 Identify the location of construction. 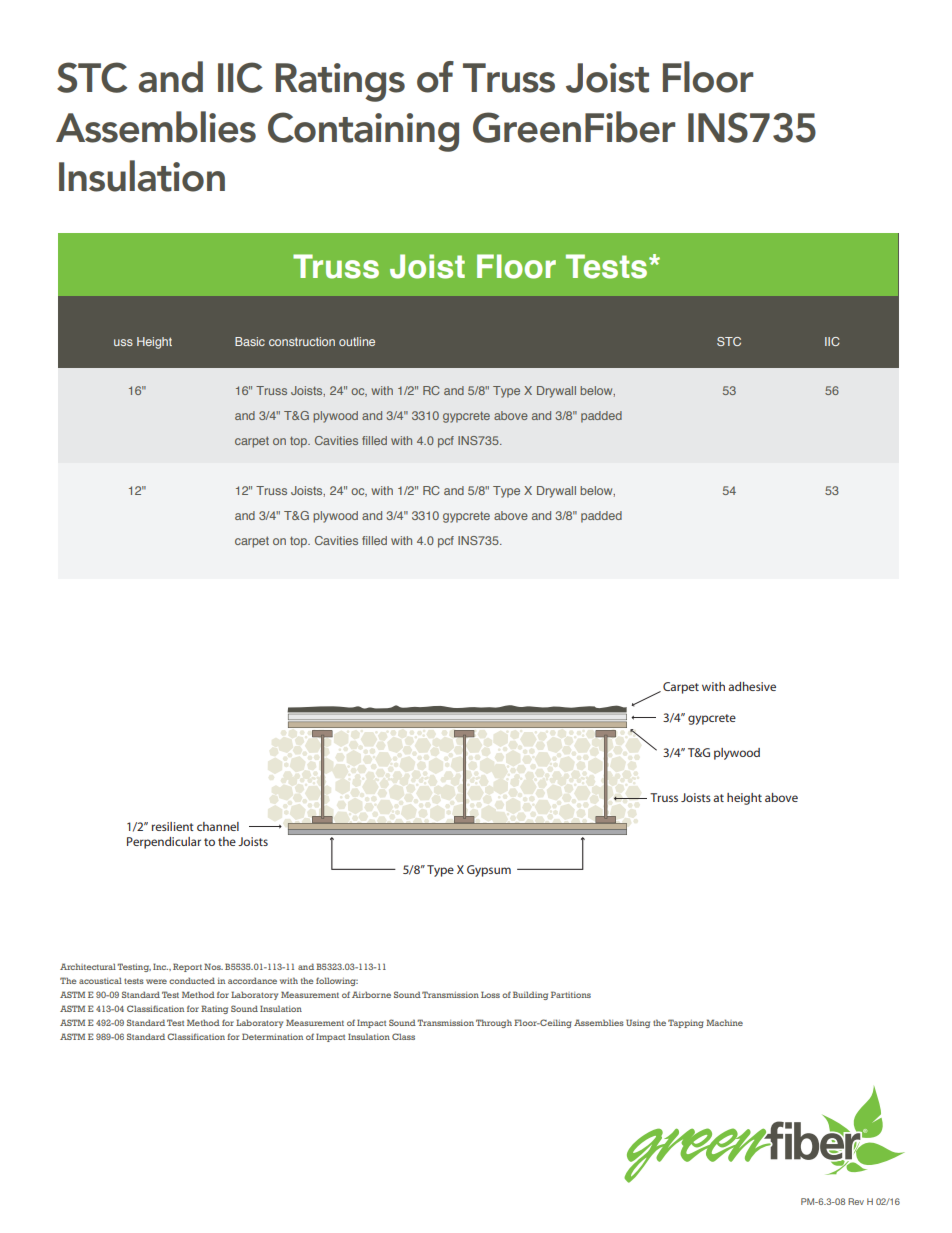
(302, 341).
